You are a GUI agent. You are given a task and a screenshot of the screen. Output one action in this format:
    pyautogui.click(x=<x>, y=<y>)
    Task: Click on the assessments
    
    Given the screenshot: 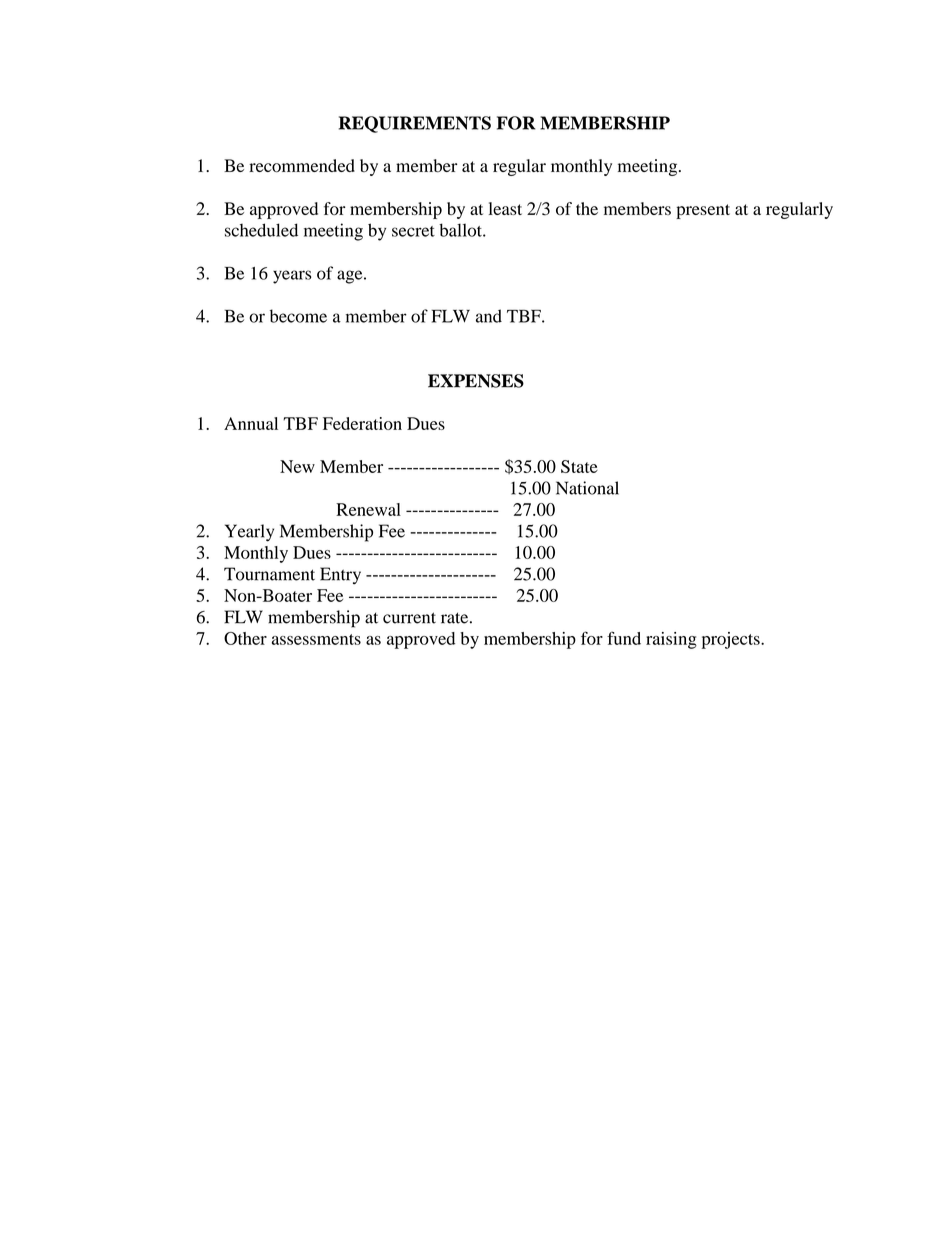 What is the action you would take?
    pyautogui.click(x=316, y=639)
